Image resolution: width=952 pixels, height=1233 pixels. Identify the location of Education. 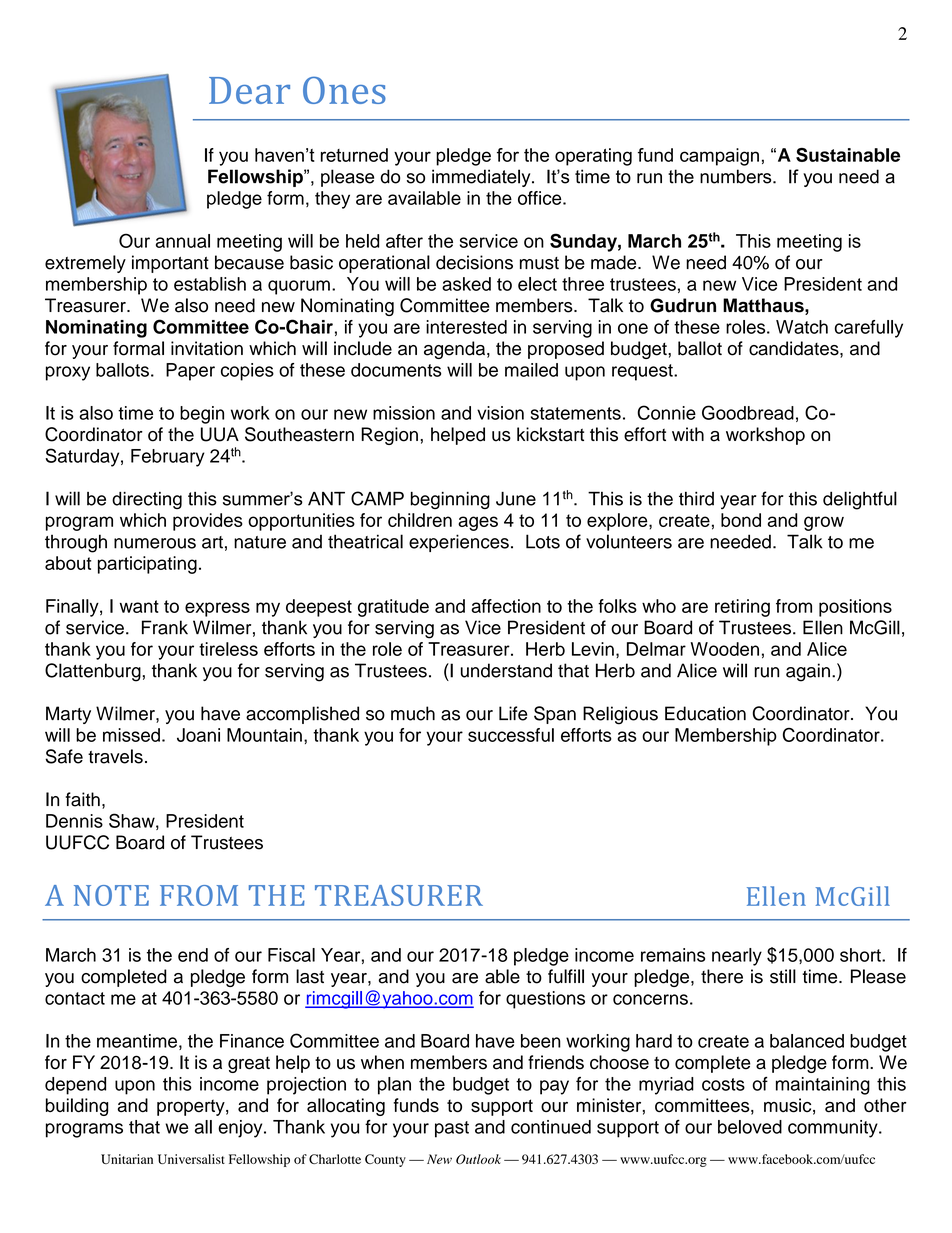
(705, 713).
